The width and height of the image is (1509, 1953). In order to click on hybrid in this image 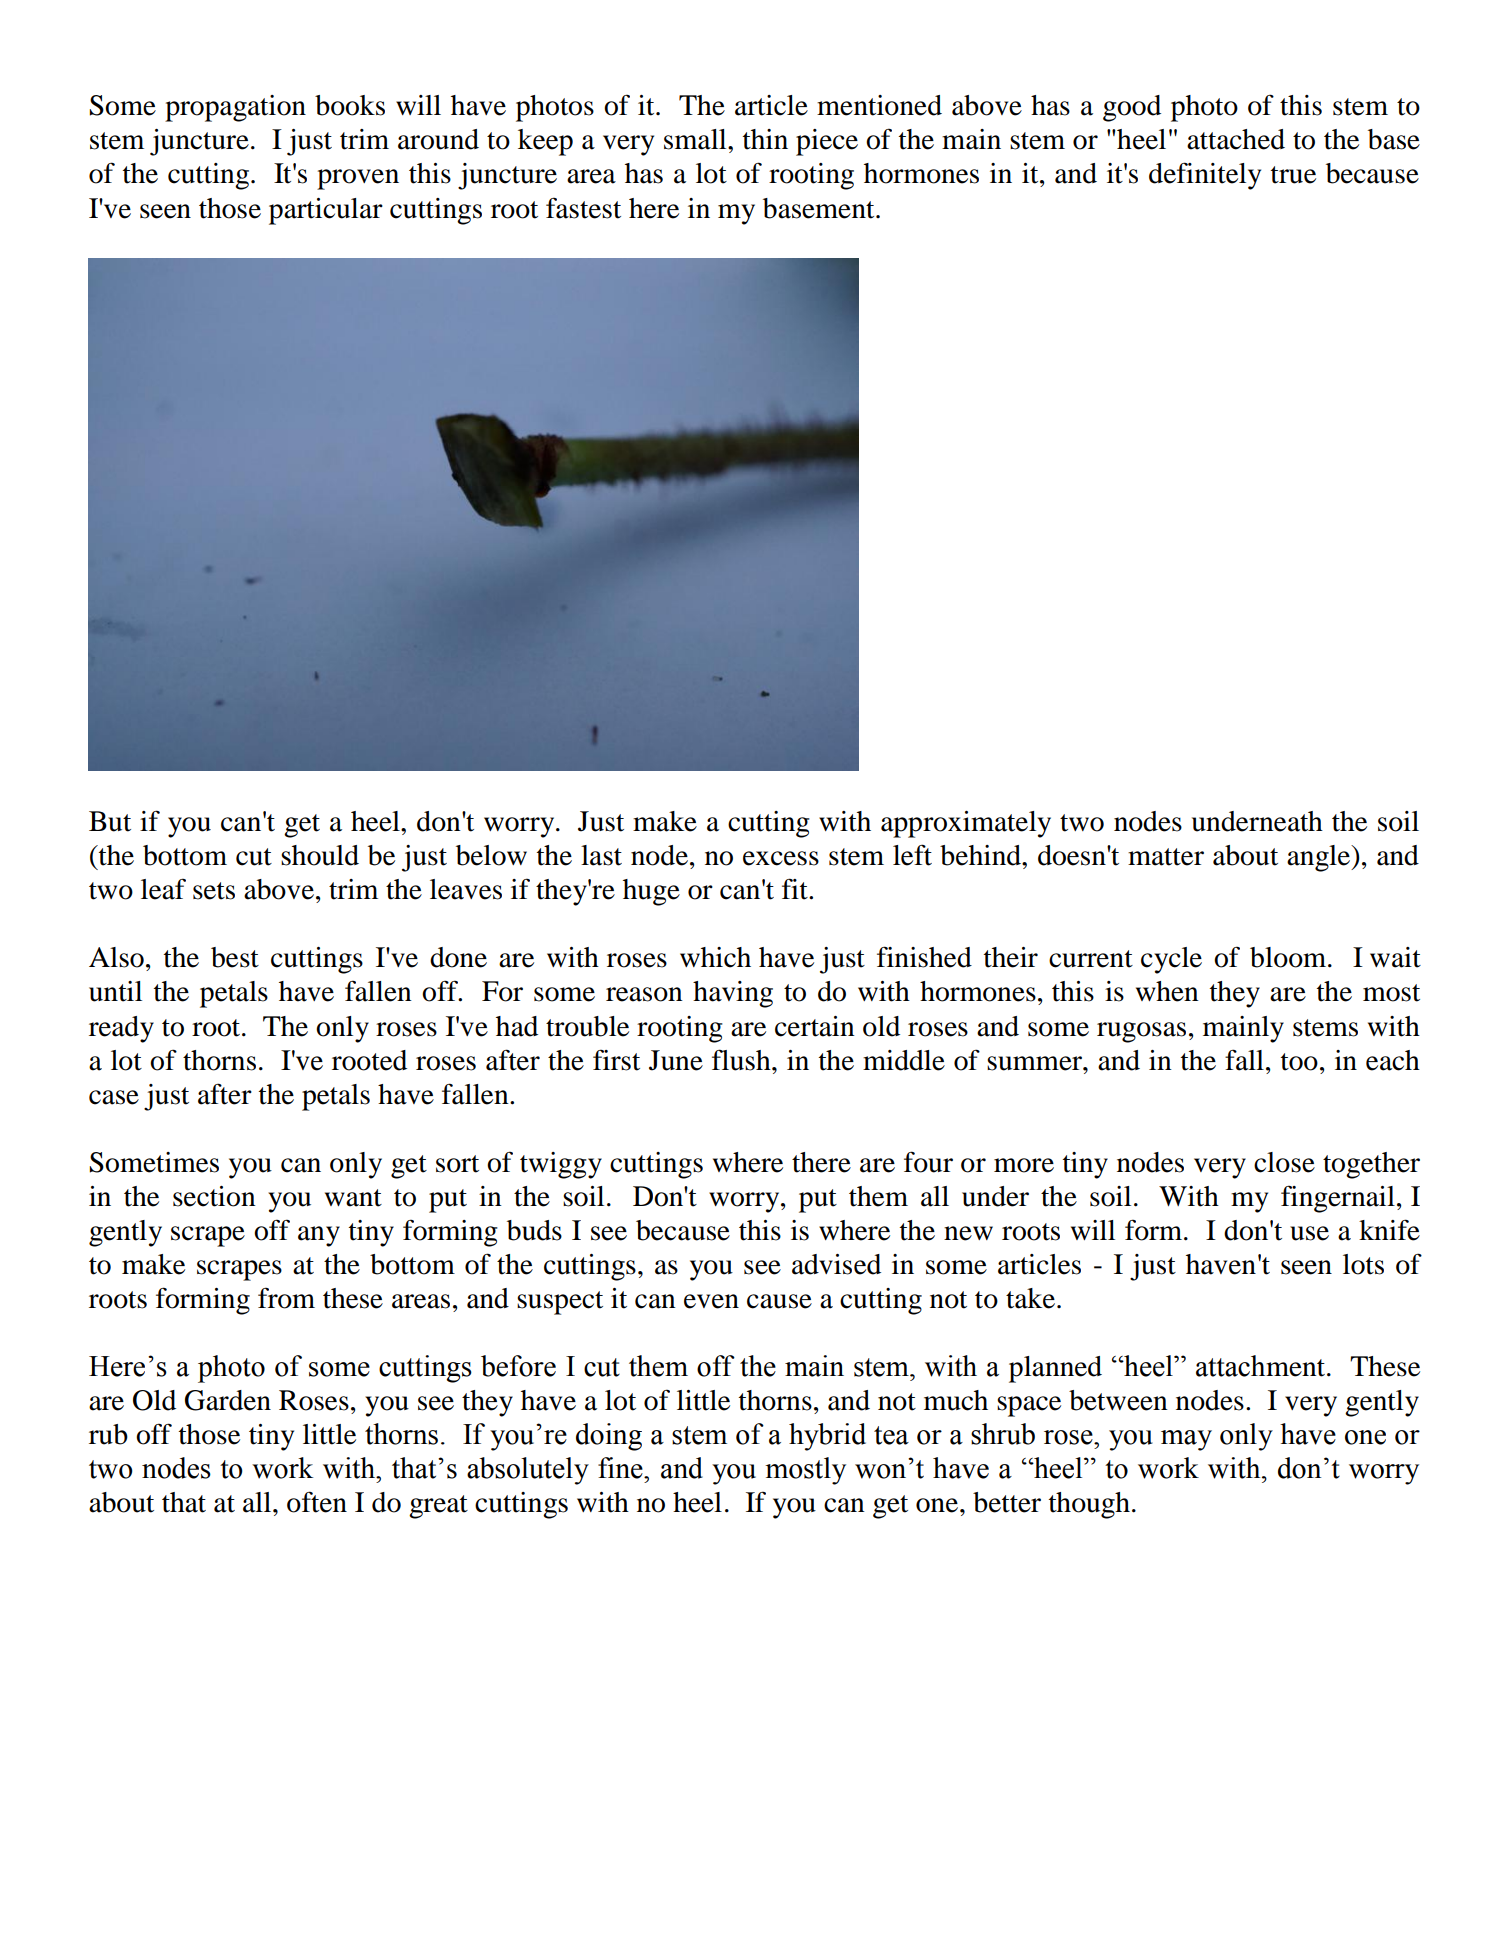, I will do `click(827, 1437)`.
